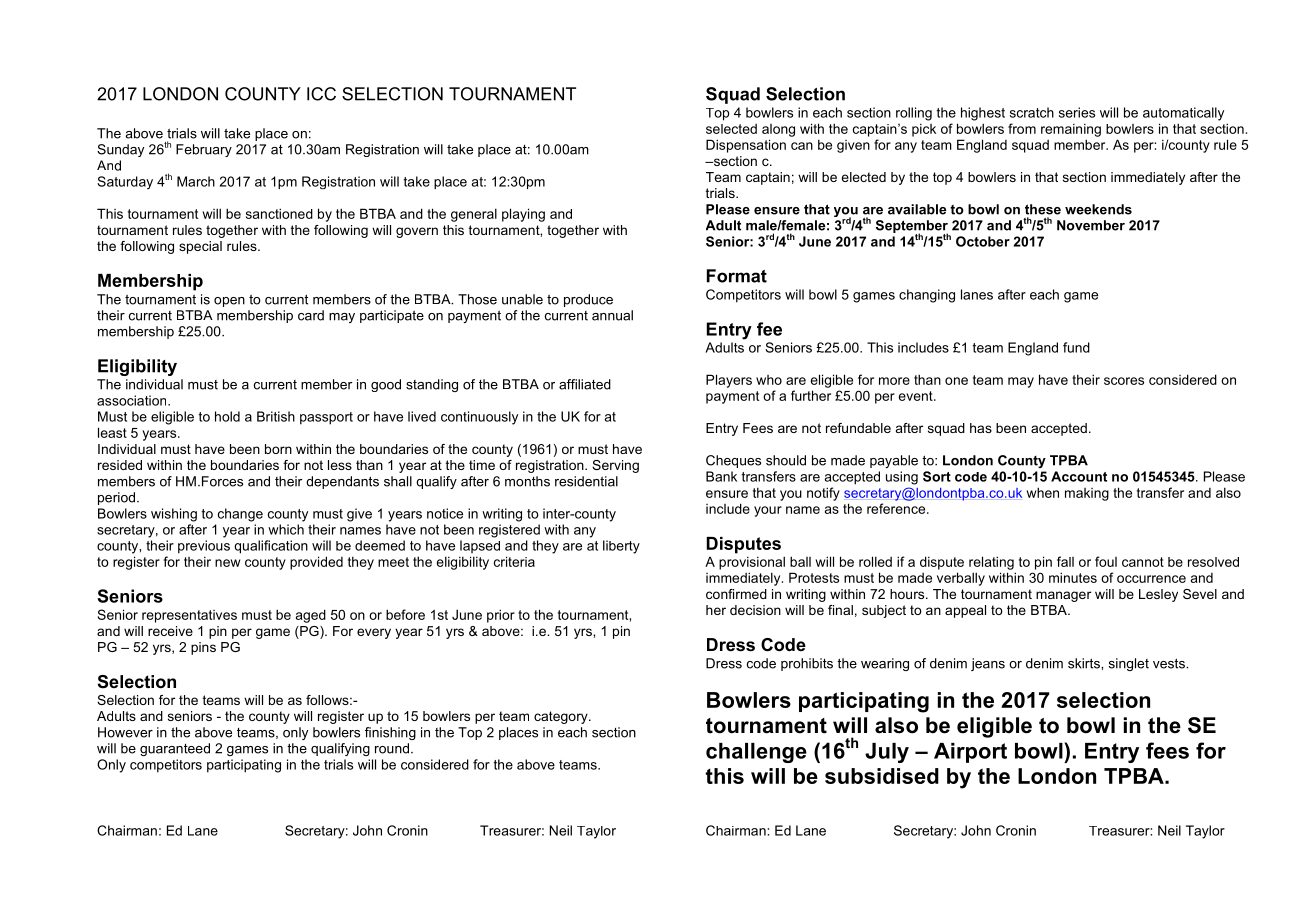  I want to click on Airport, so click(970, 753).
